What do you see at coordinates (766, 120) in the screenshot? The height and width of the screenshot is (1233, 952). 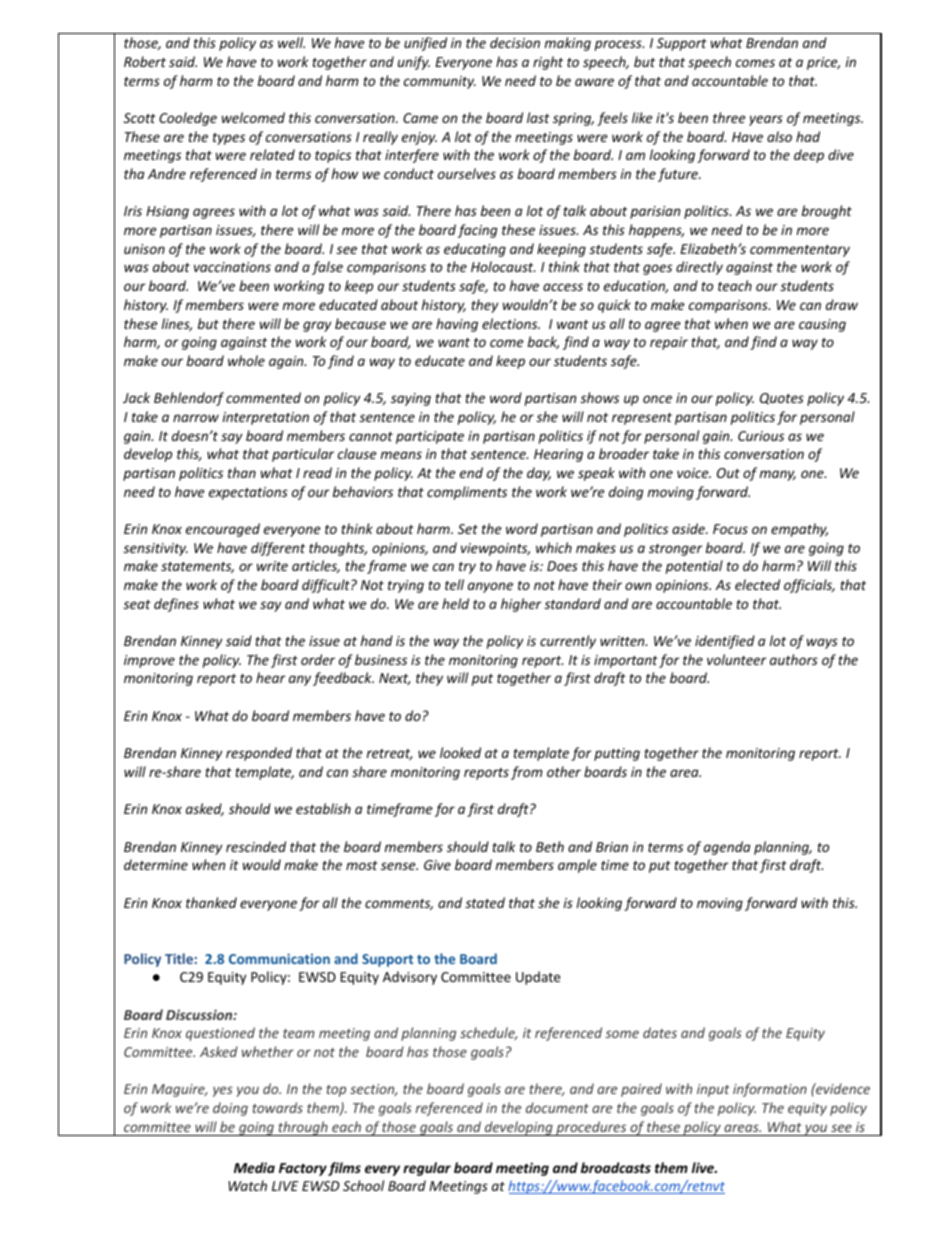 I see `years` at bounding box center [766, 120].
